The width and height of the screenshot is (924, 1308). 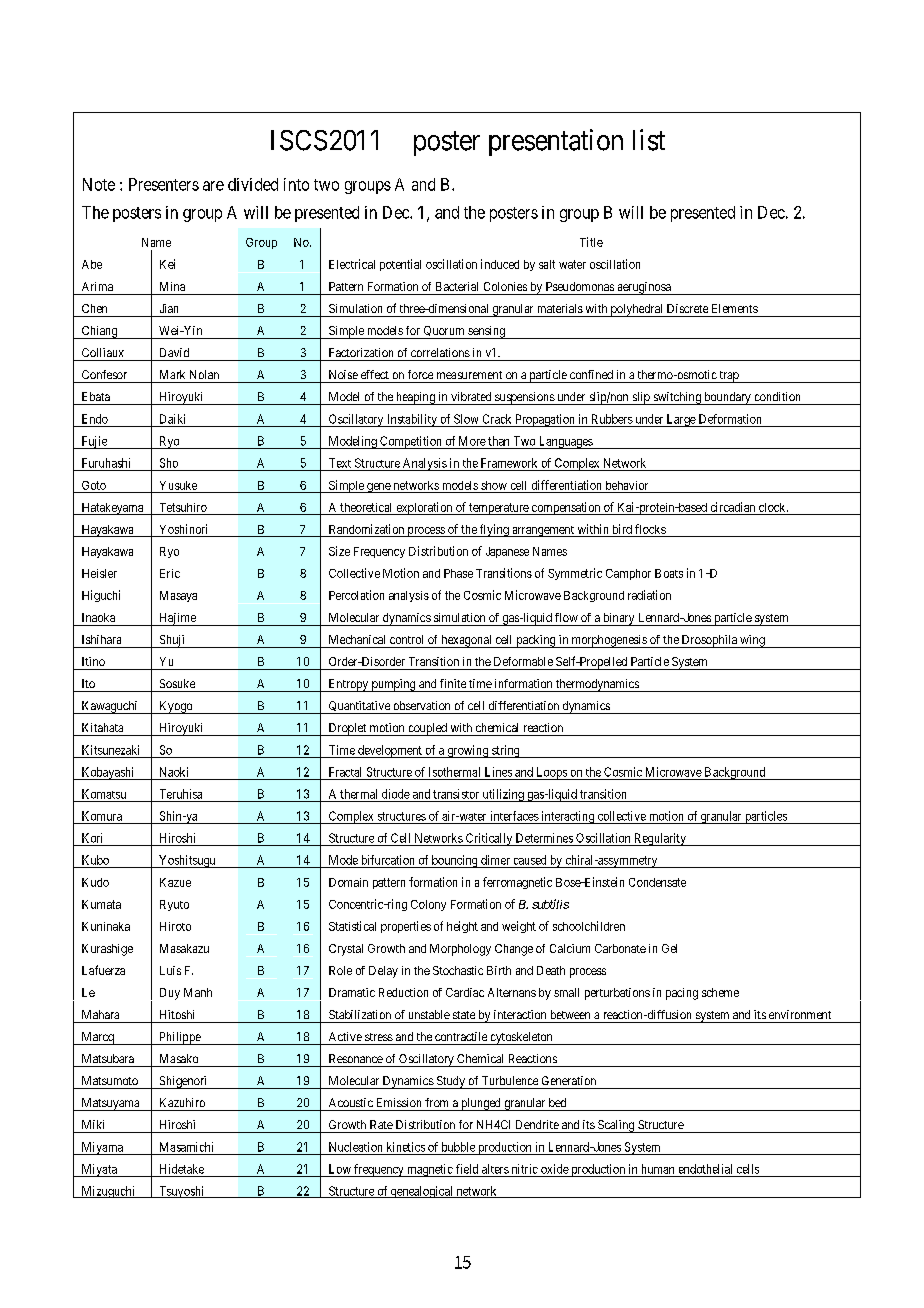 What do you see at coordinates (649, 140) in the screenshot?
I see `list` at bounding box center [649, 140].
